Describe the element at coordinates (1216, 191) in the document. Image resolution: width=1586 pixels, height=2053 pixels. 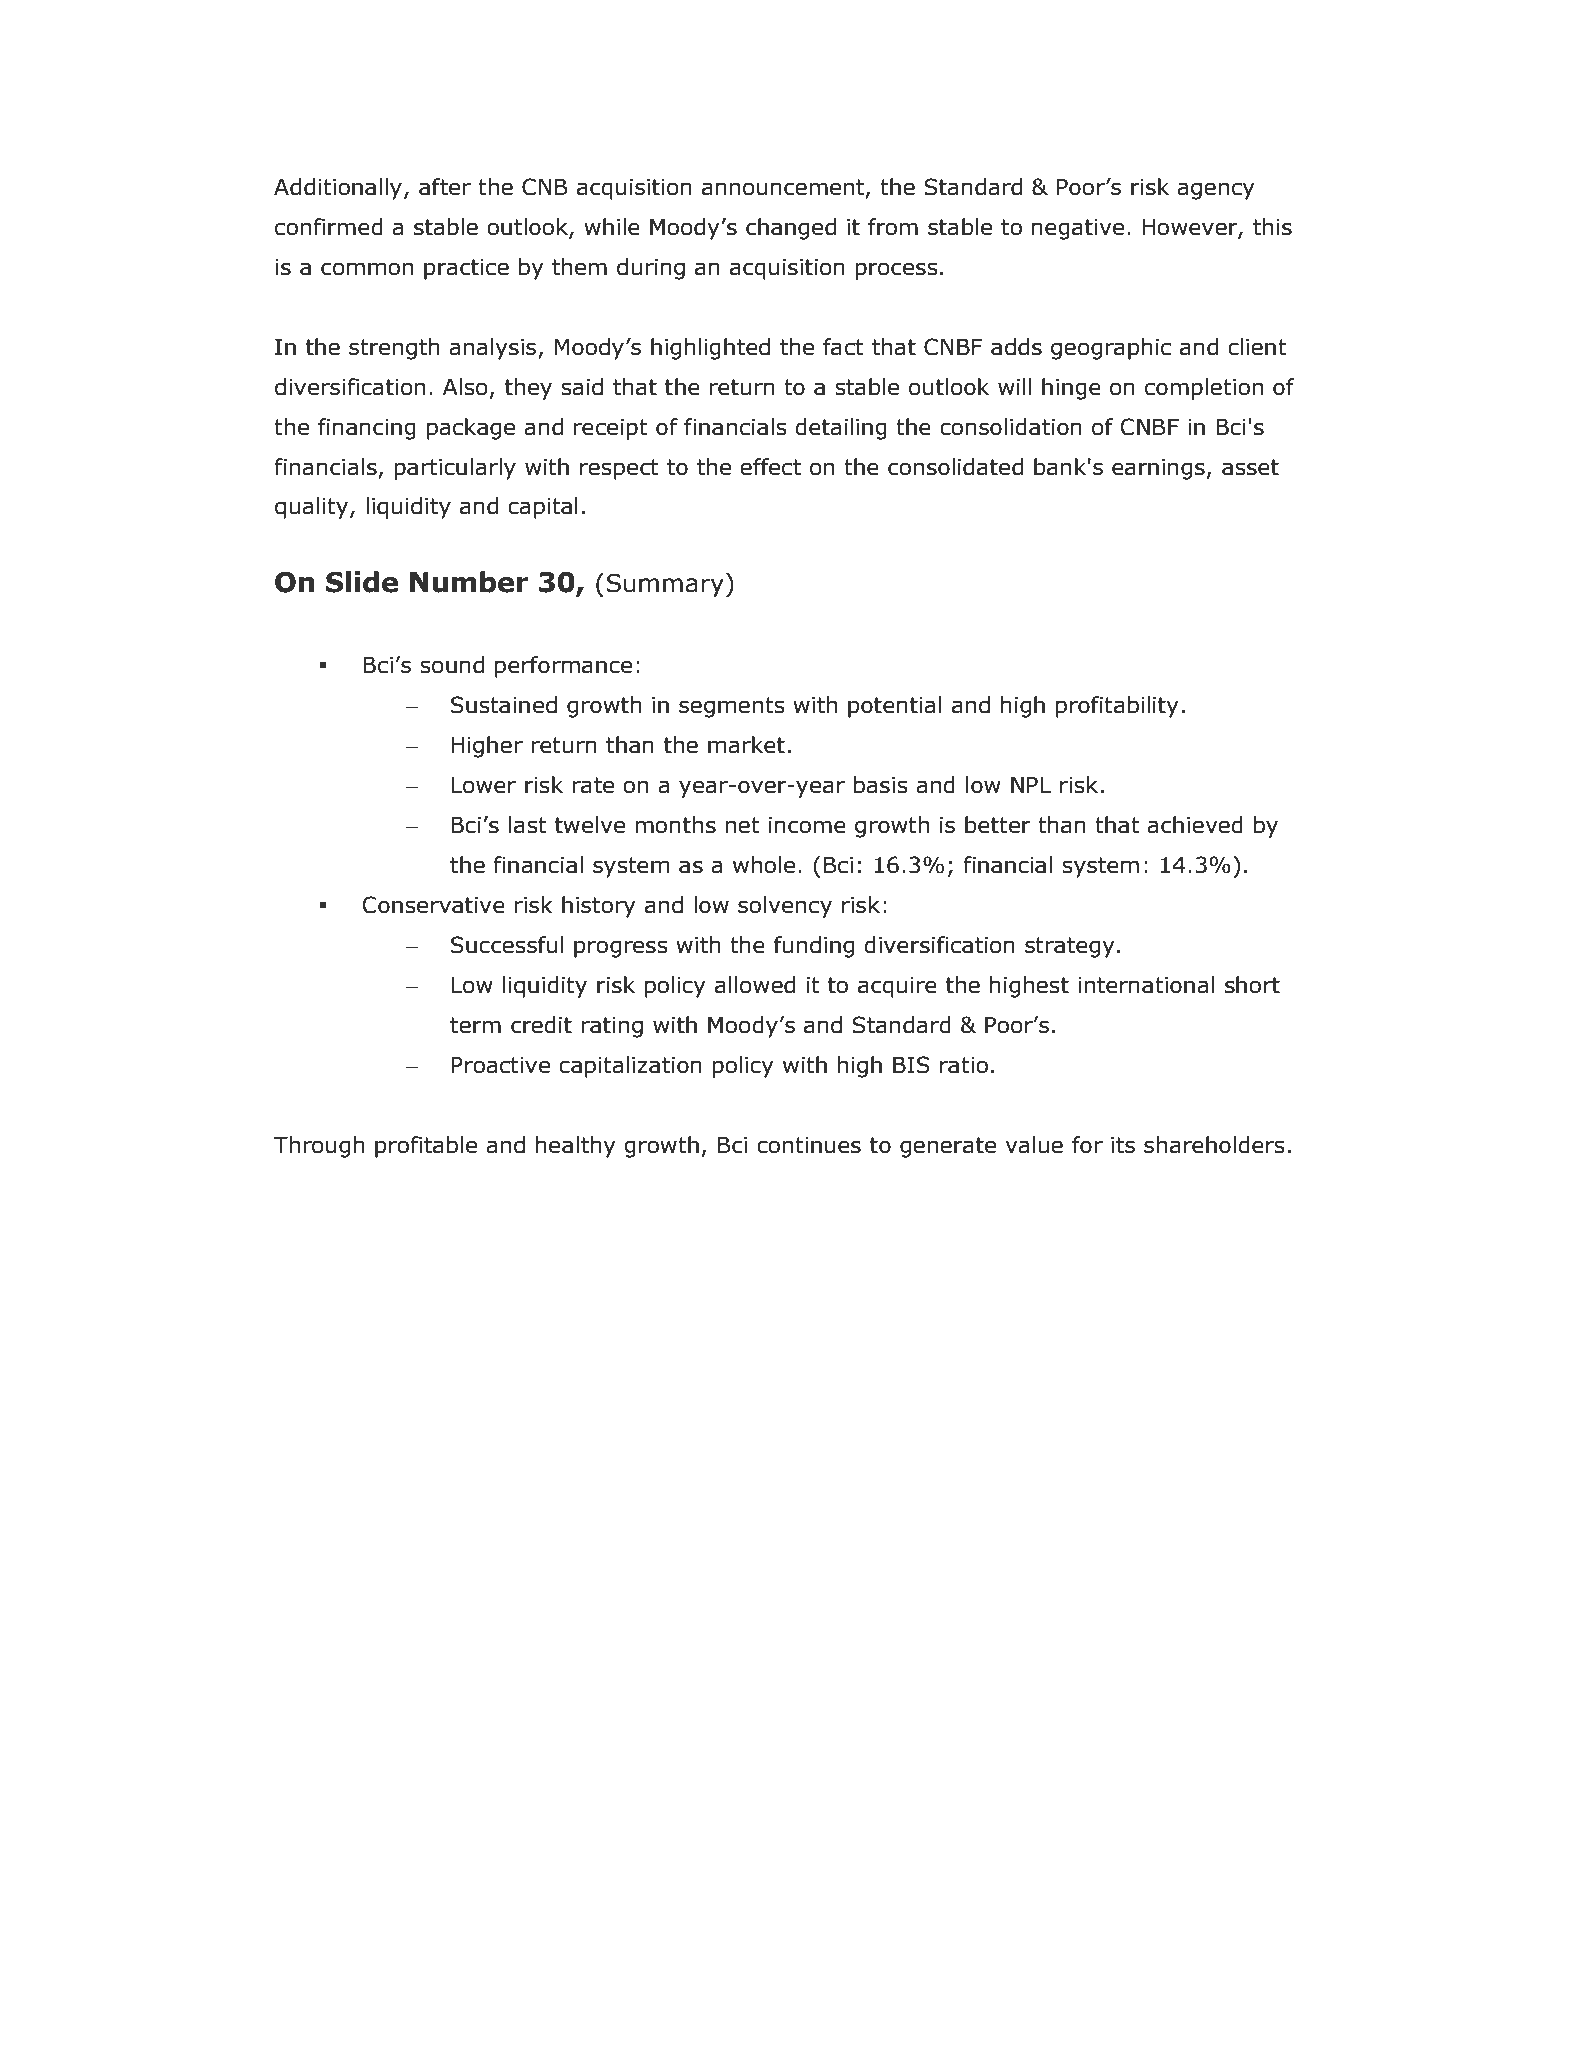
I see `agency` at that location.
